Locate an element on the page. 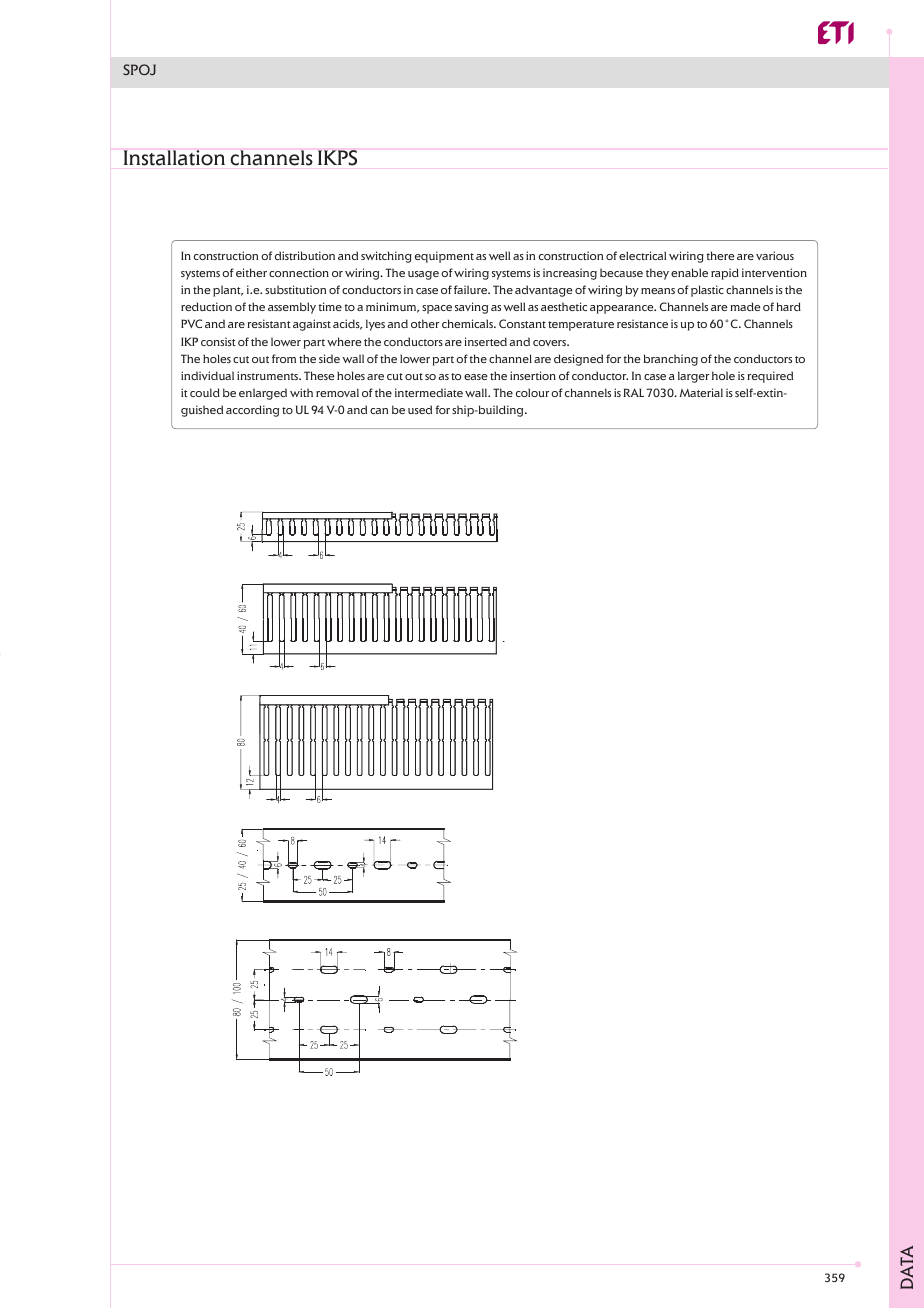 The image size is (924, 1308). enlarged is located at coordinates (263, 394).
